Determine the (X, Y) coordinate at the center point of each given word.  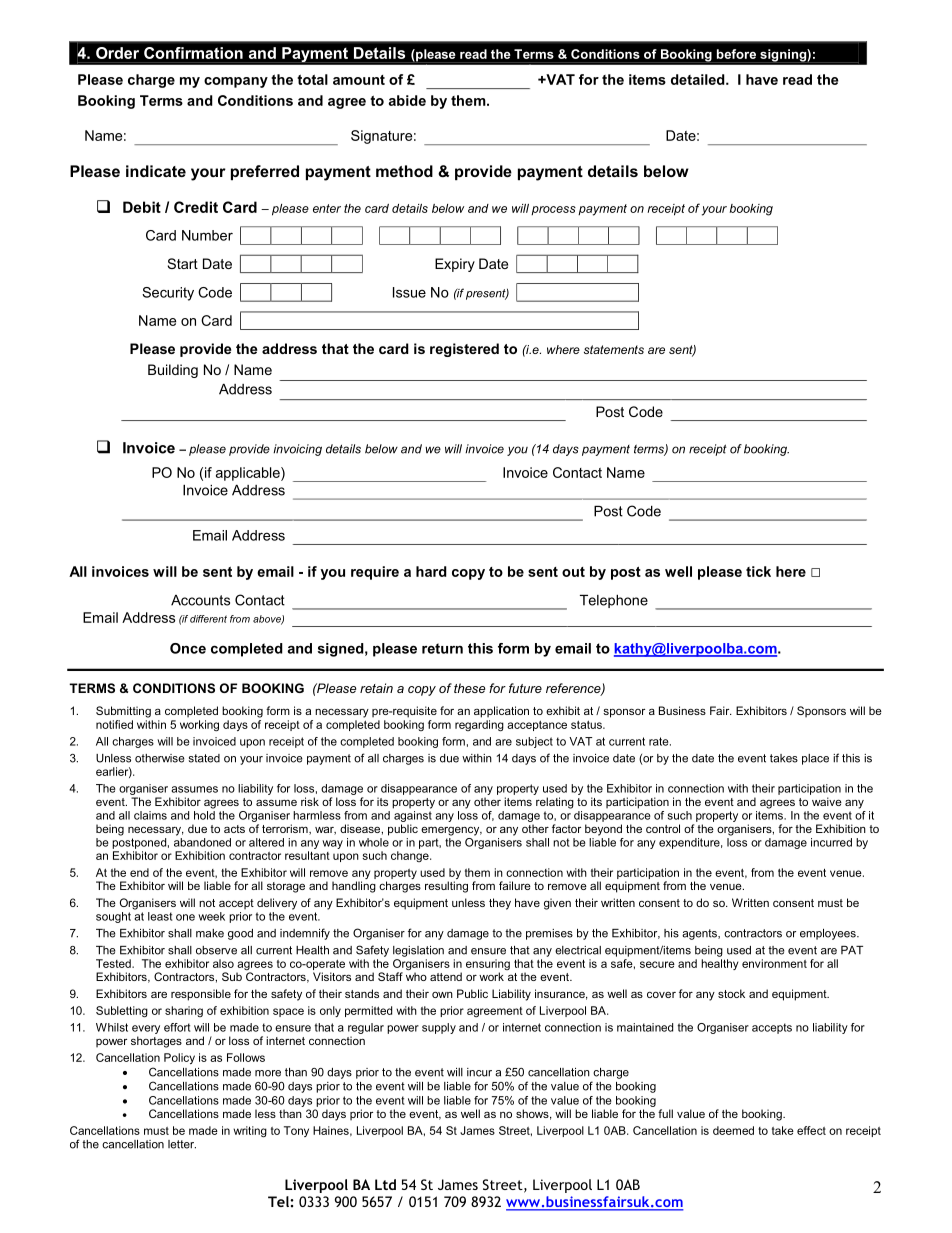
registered (464, 350)
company (236, 82)
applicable (249, 474)
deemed (733, 1130)
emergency (451, 831)
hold (204, 815)
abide (407, 100)
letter (182, 1144)
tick (758, 571)
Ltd (385, 1184)
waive (827, 801)
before (736, 54)
